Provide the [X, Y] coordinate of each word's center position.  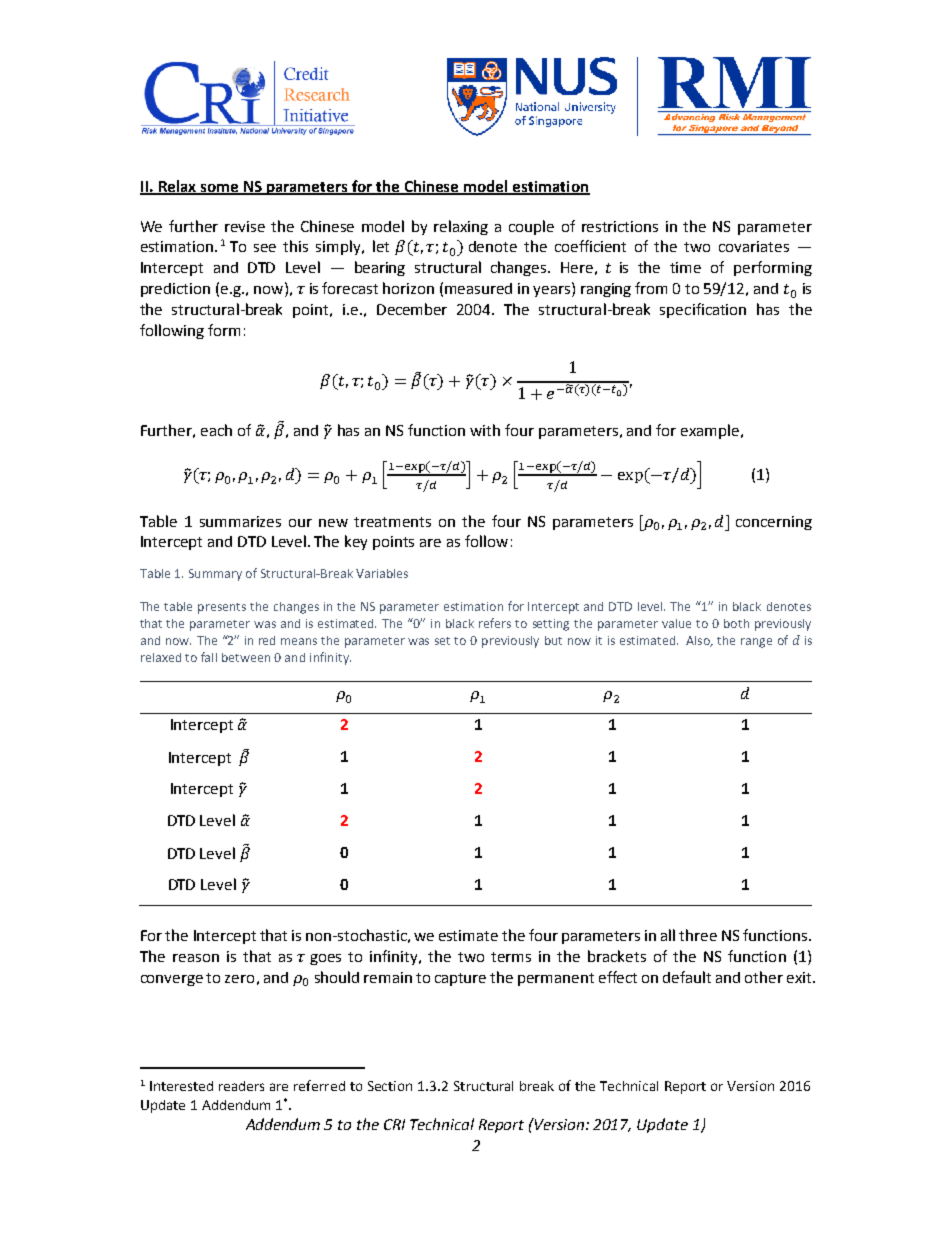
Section [390, 1086]
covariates [754, 246]
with [485, 430]
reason [196, 958]
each [216, 430]
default [687, 977]
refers [495, 623]
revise [245, 226]
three [698, 935]
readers [241, 1086]
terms [511, 957]
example [710, 431]
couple [531, 227]
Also [699, 641]
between [246, 657]
